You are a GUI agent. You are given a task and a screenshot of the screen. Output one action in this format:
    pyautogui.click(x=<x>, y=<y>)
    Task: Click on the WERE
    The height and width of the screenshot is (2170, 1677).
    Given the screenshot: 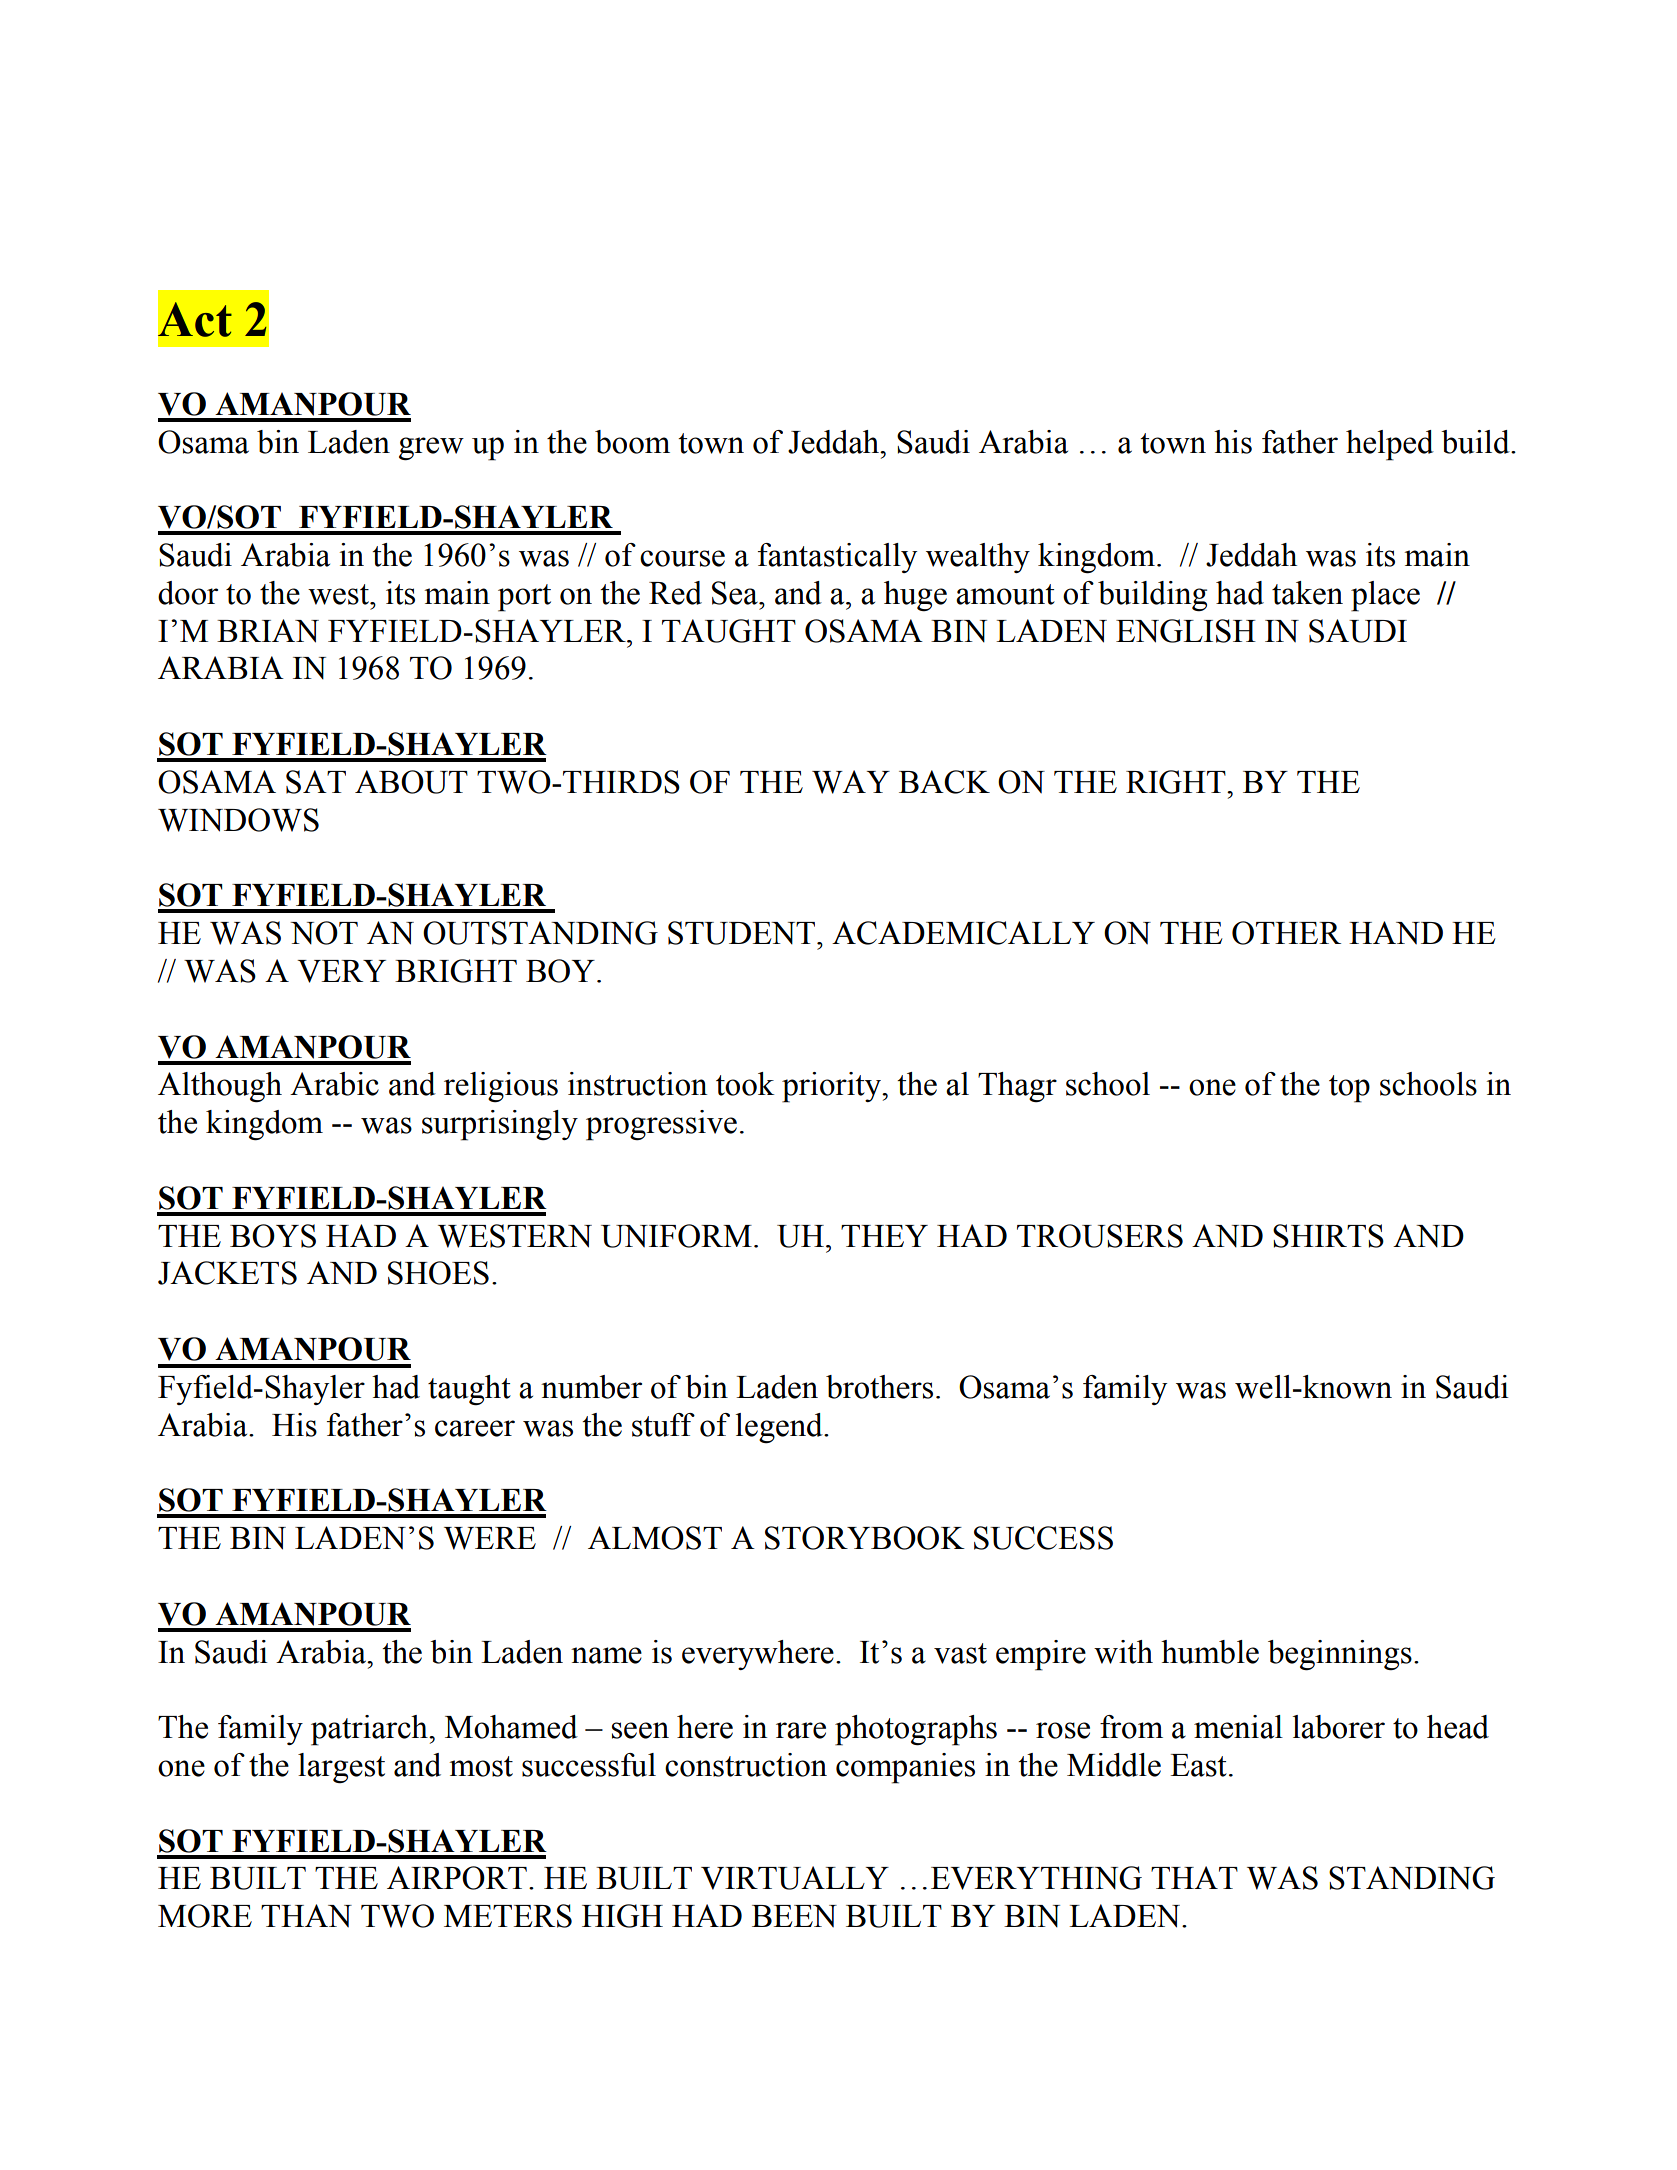 What is the action you would take?
    pyautogui.click(x=490, y=1538)
